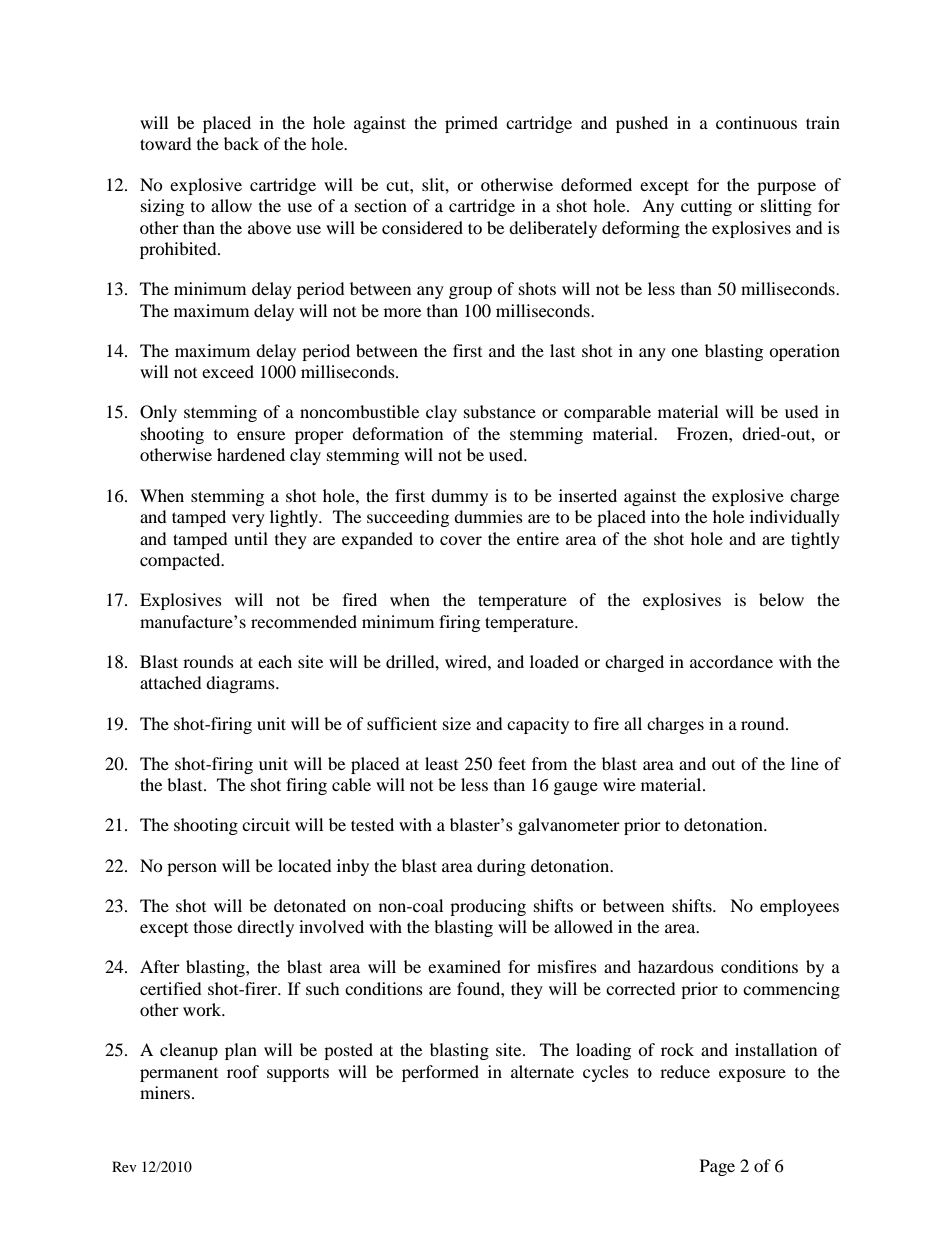 The height and width of the document is (1233, 952). What do you see at coordinates (805, 763) in the document?
I see `line` at bounding box center [805, 763].
